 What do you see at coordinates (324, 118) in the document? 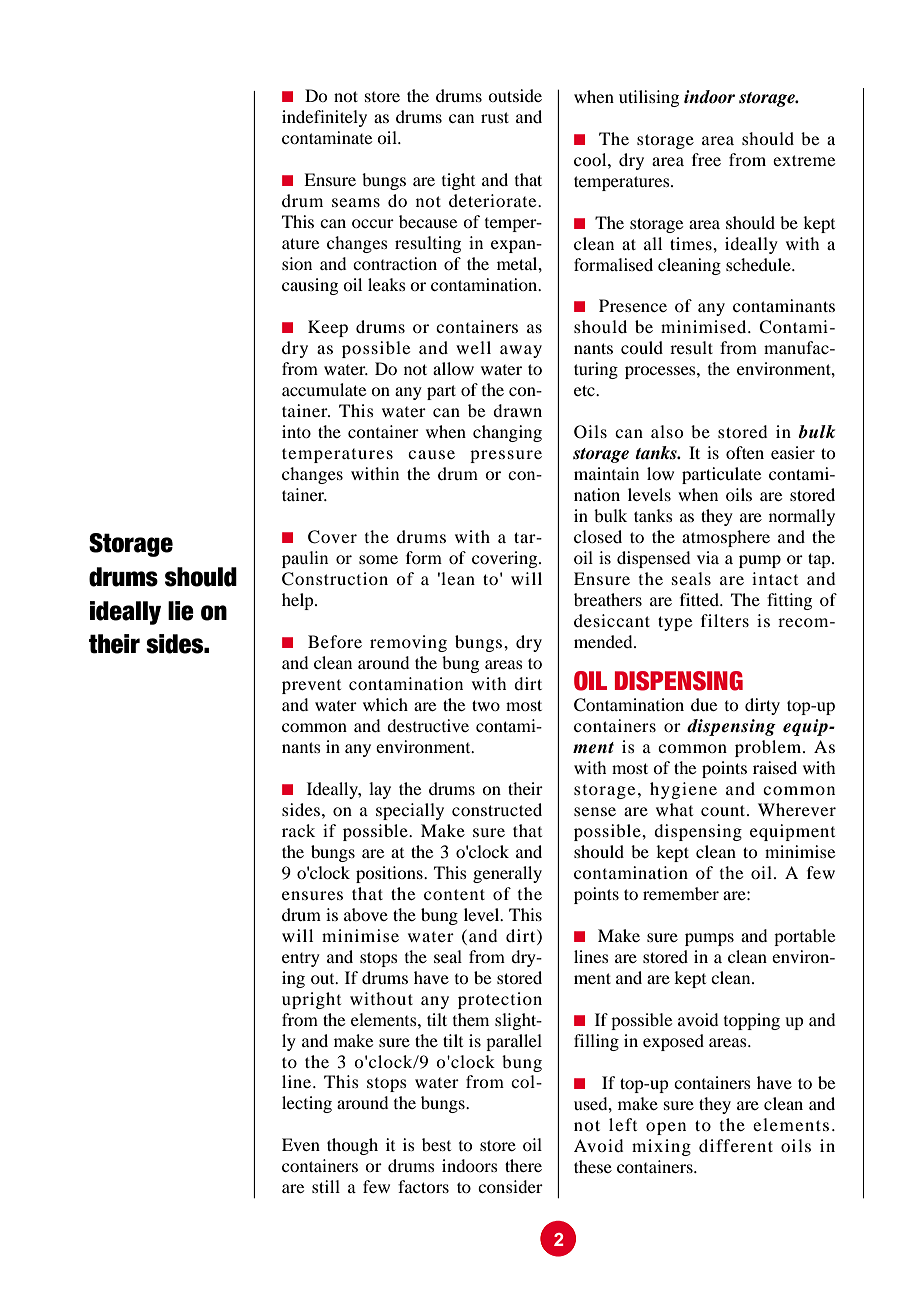
I see `indefinitely` at bounding box center [324, 118].
